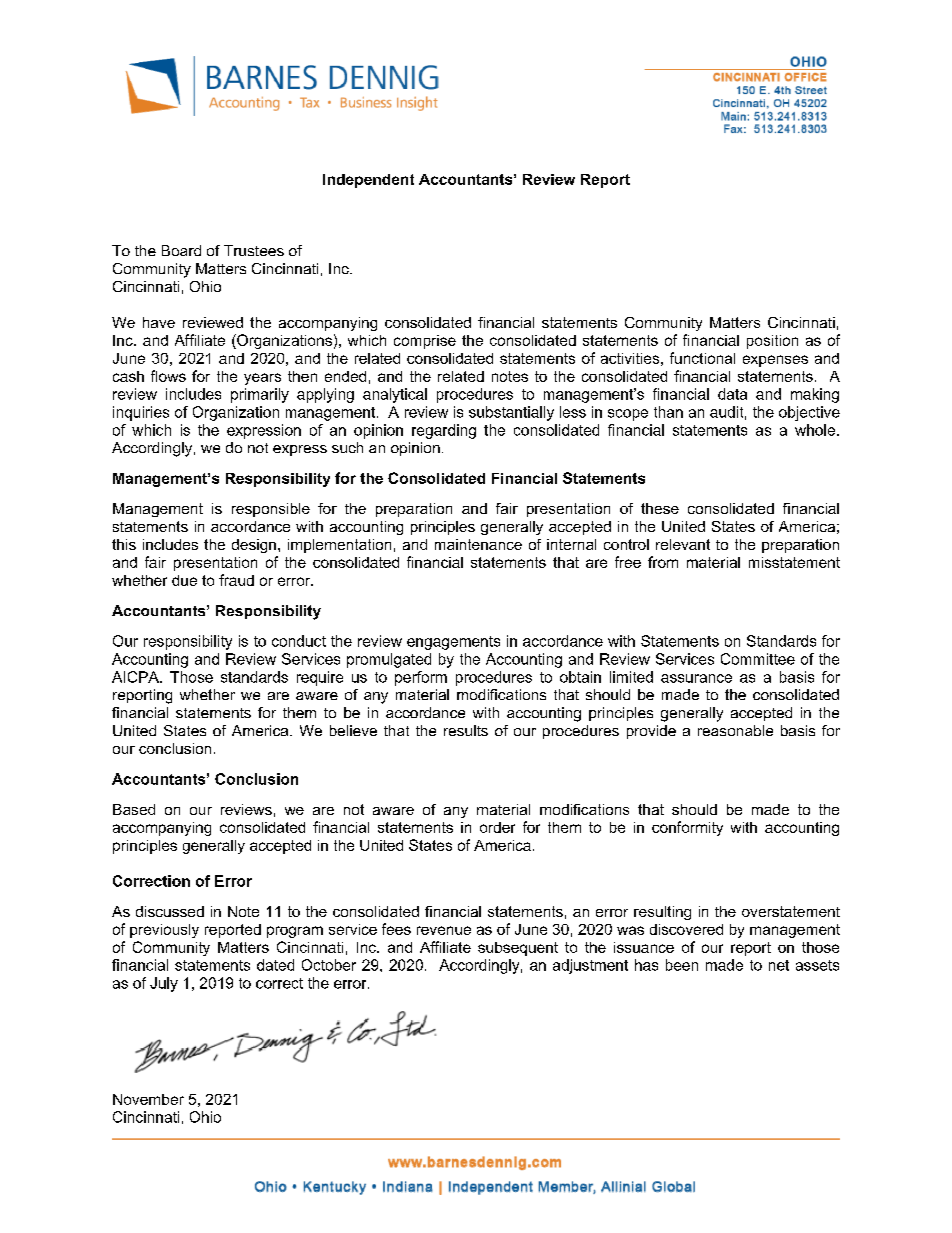 The width and height of the screenshot is (952, 1233). I want to click on flows, so click(168, 376).
